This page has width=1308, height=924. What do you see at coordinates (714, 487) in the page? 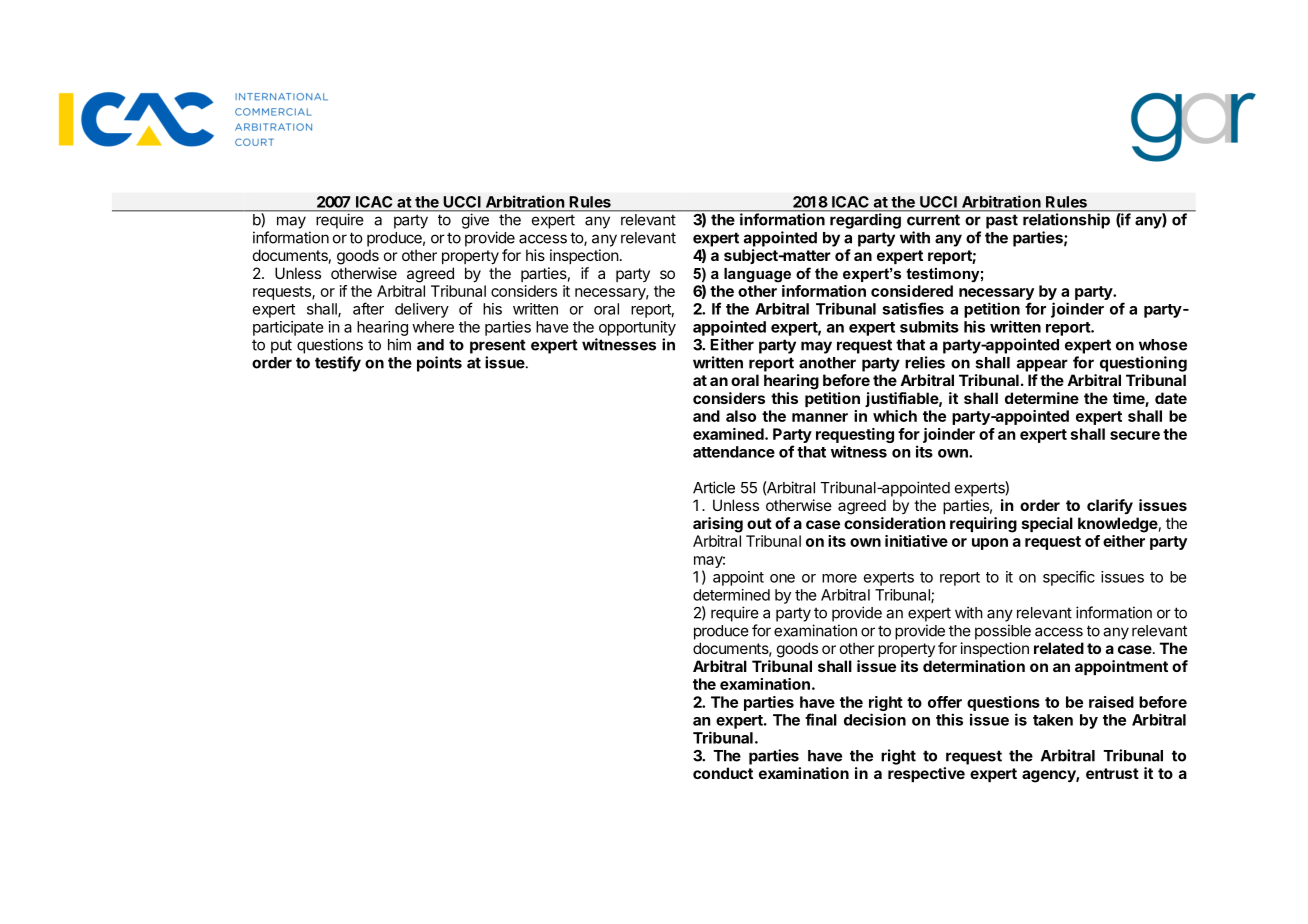
I see `Article` at bounding box center [714, 487].
